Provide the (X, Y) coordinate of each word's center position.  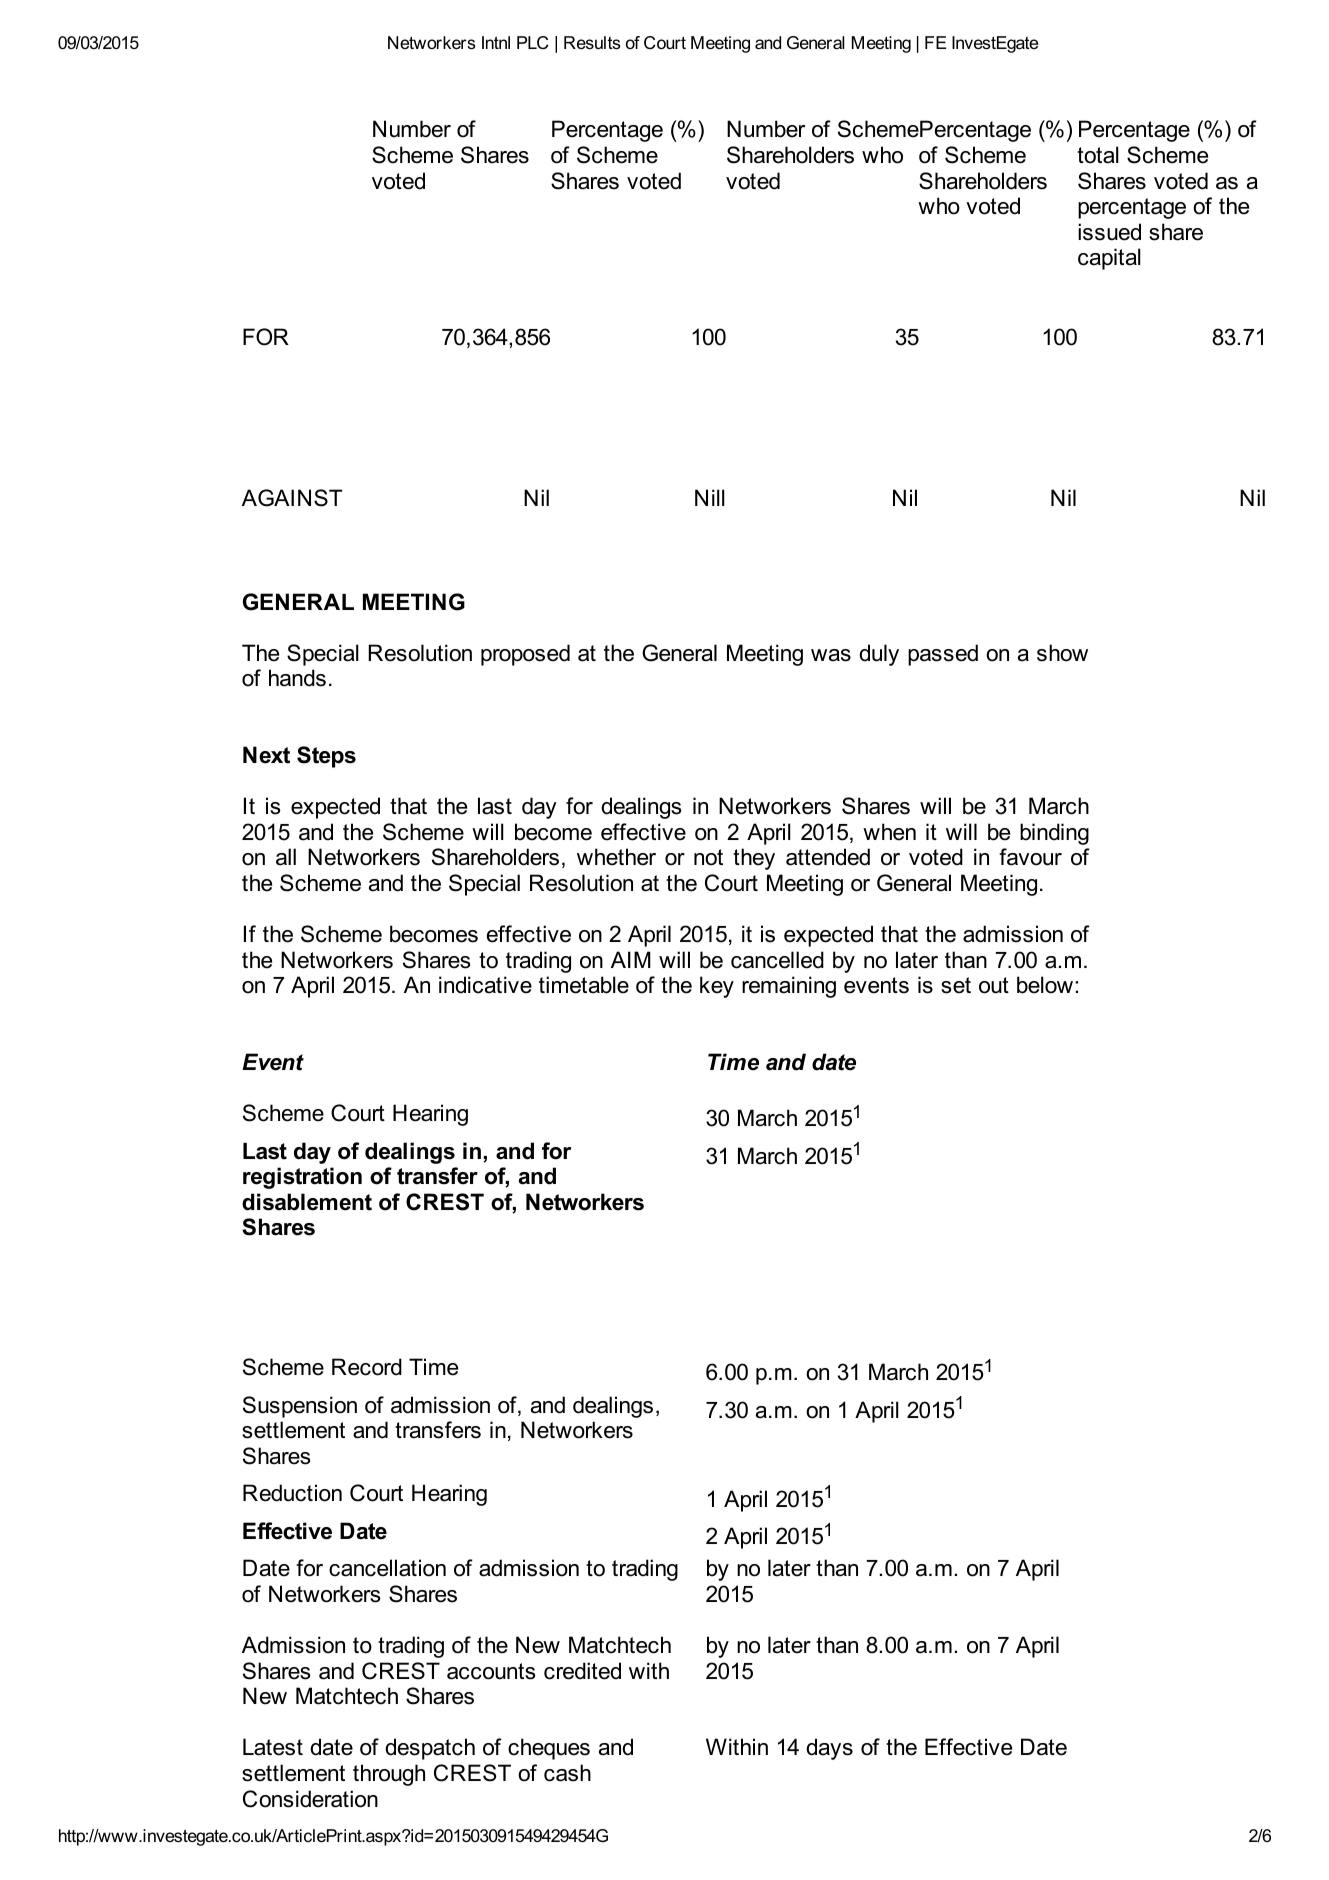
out (994, 985)
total (1098, 155)
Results (592, 43)
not (708, 857)
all (286, 857)
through (389, 1775)
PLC (533, 43)
